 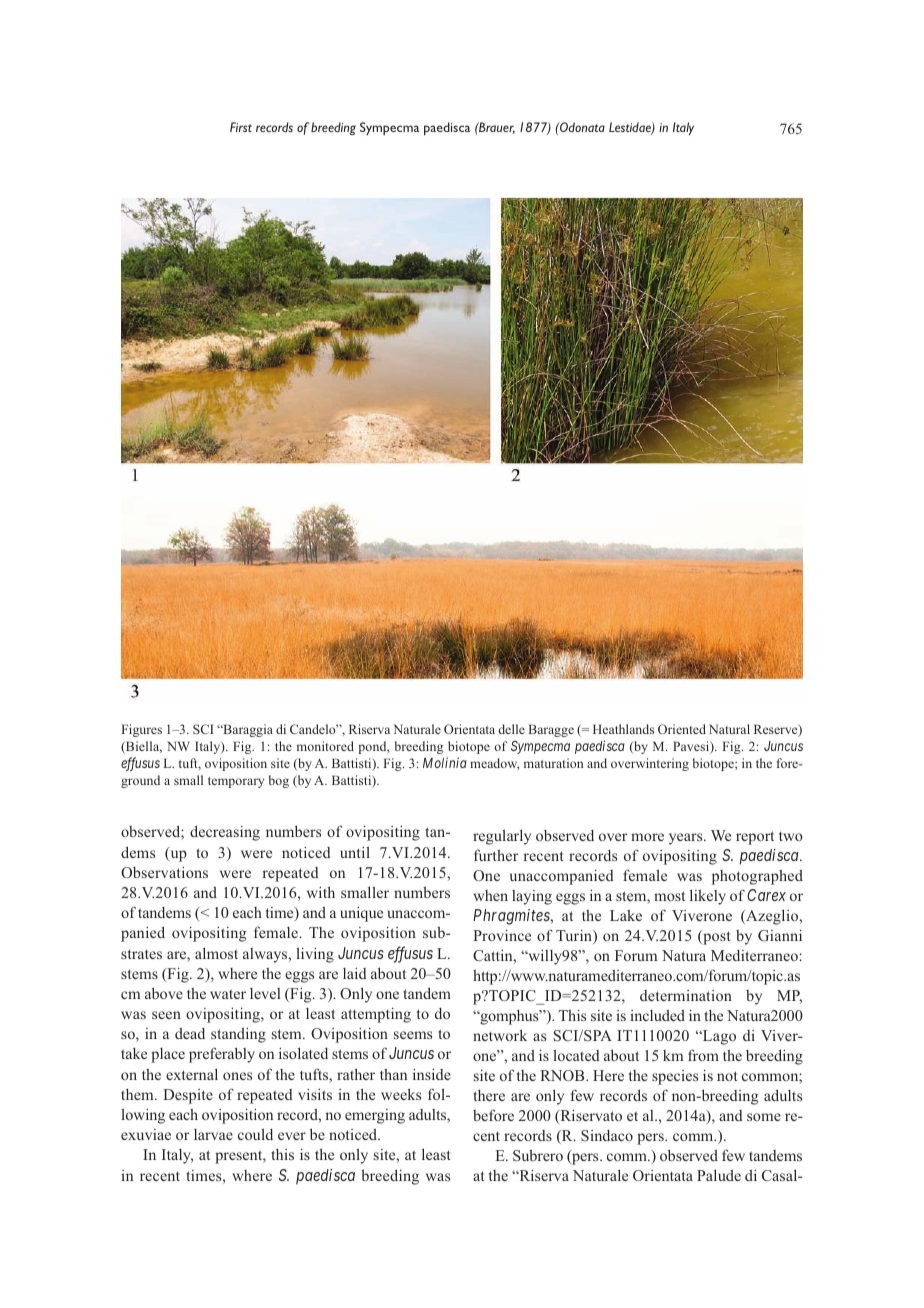 I want to click on First, so click(x=241, y=127).
